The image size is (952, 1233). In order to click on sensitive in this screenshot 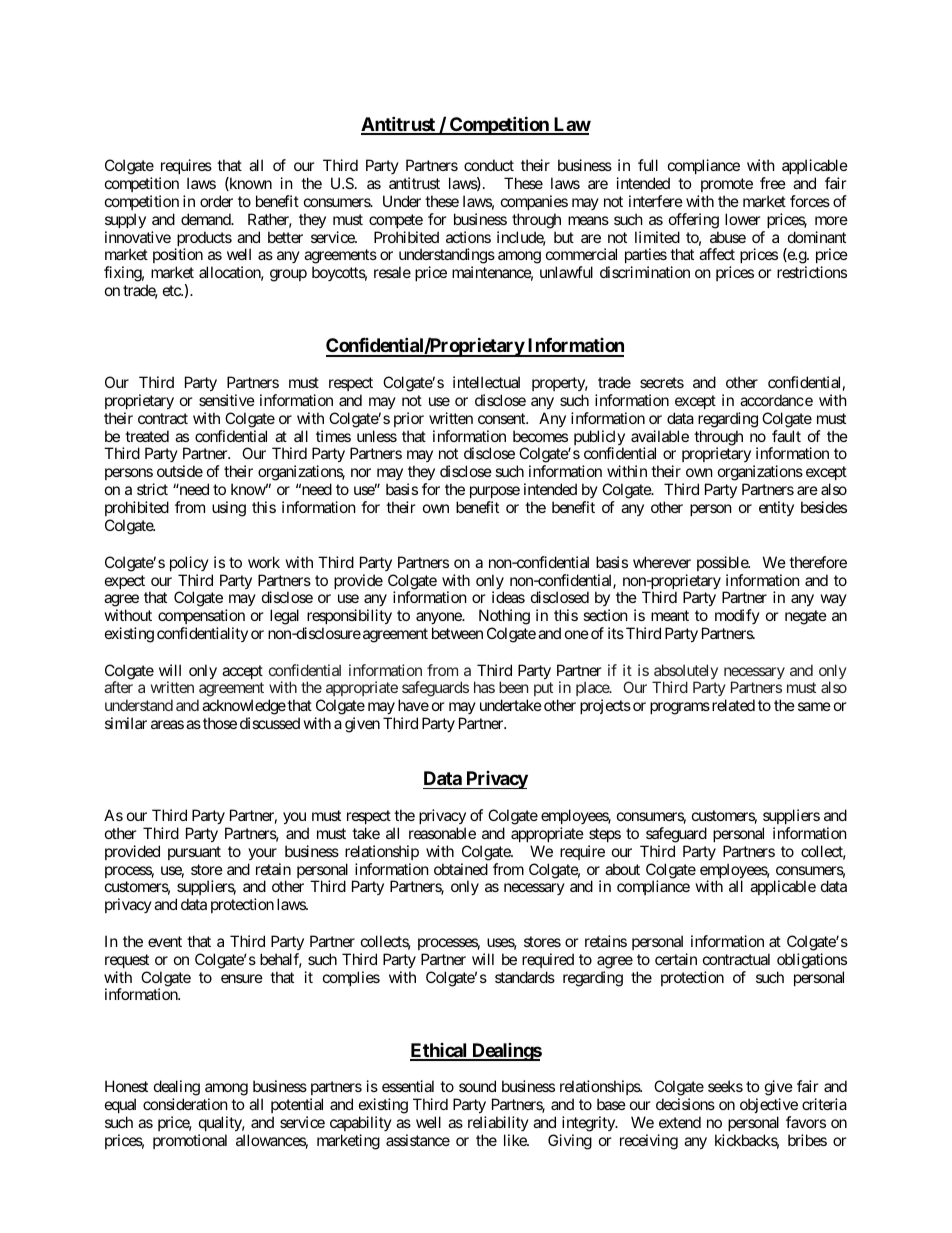, I will do `click(227, 400)`.
